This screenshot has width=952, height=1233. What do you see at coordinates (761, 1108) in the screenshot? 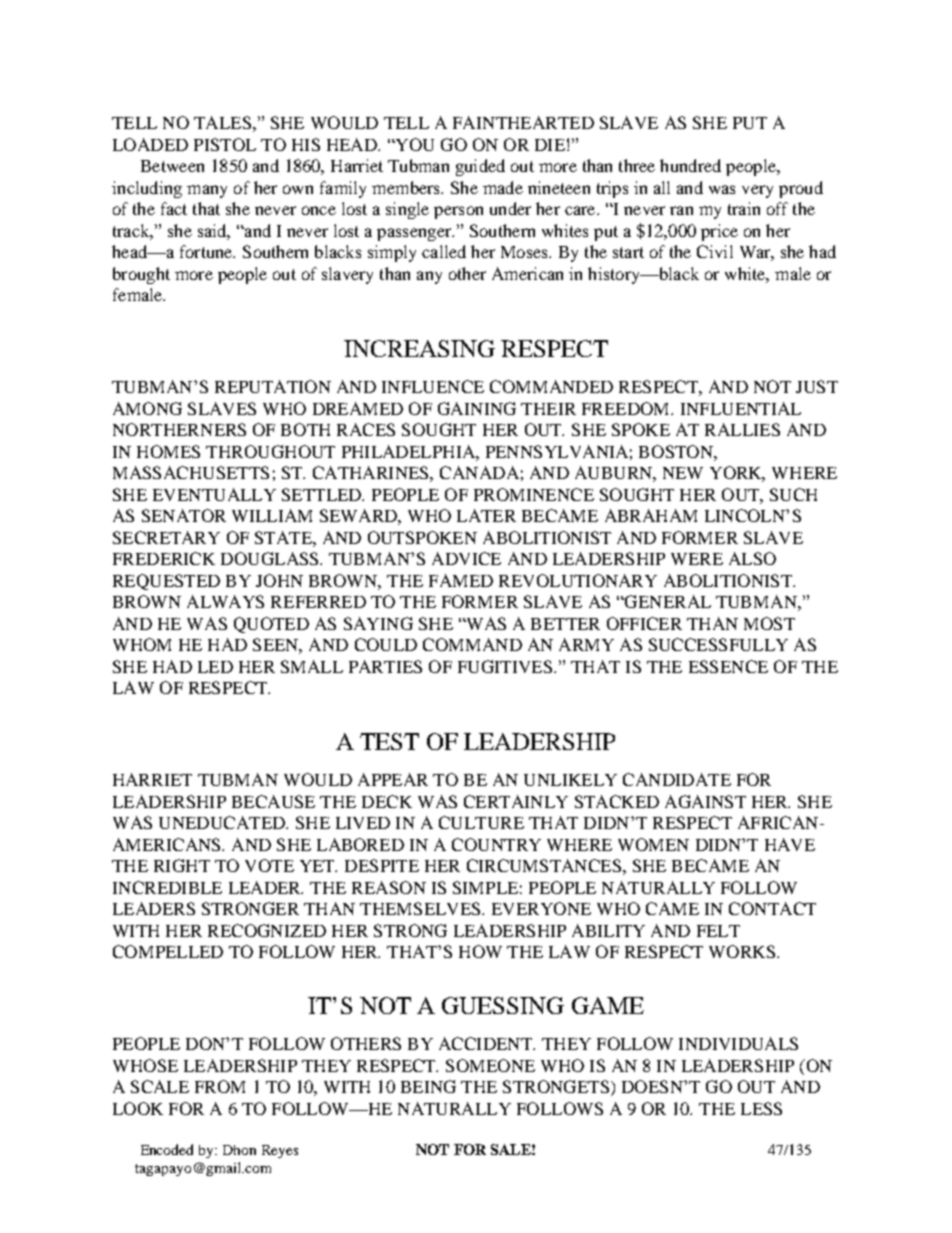
I see `LESS` at bounding box center [761, 1108].
